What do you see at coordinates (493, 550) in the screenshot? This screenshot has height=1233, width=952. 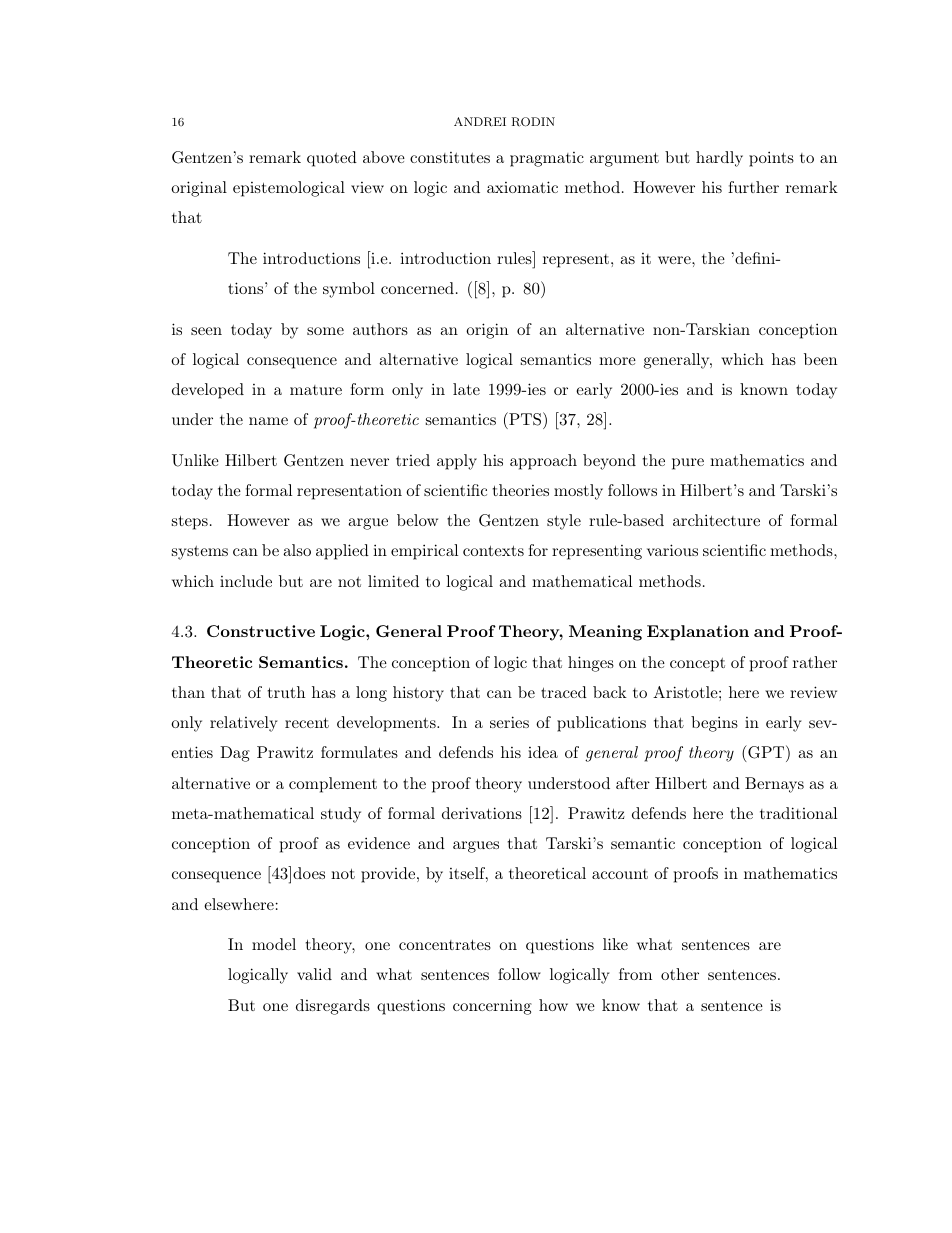 I see `contexts` at bounding box center [493, 550].
